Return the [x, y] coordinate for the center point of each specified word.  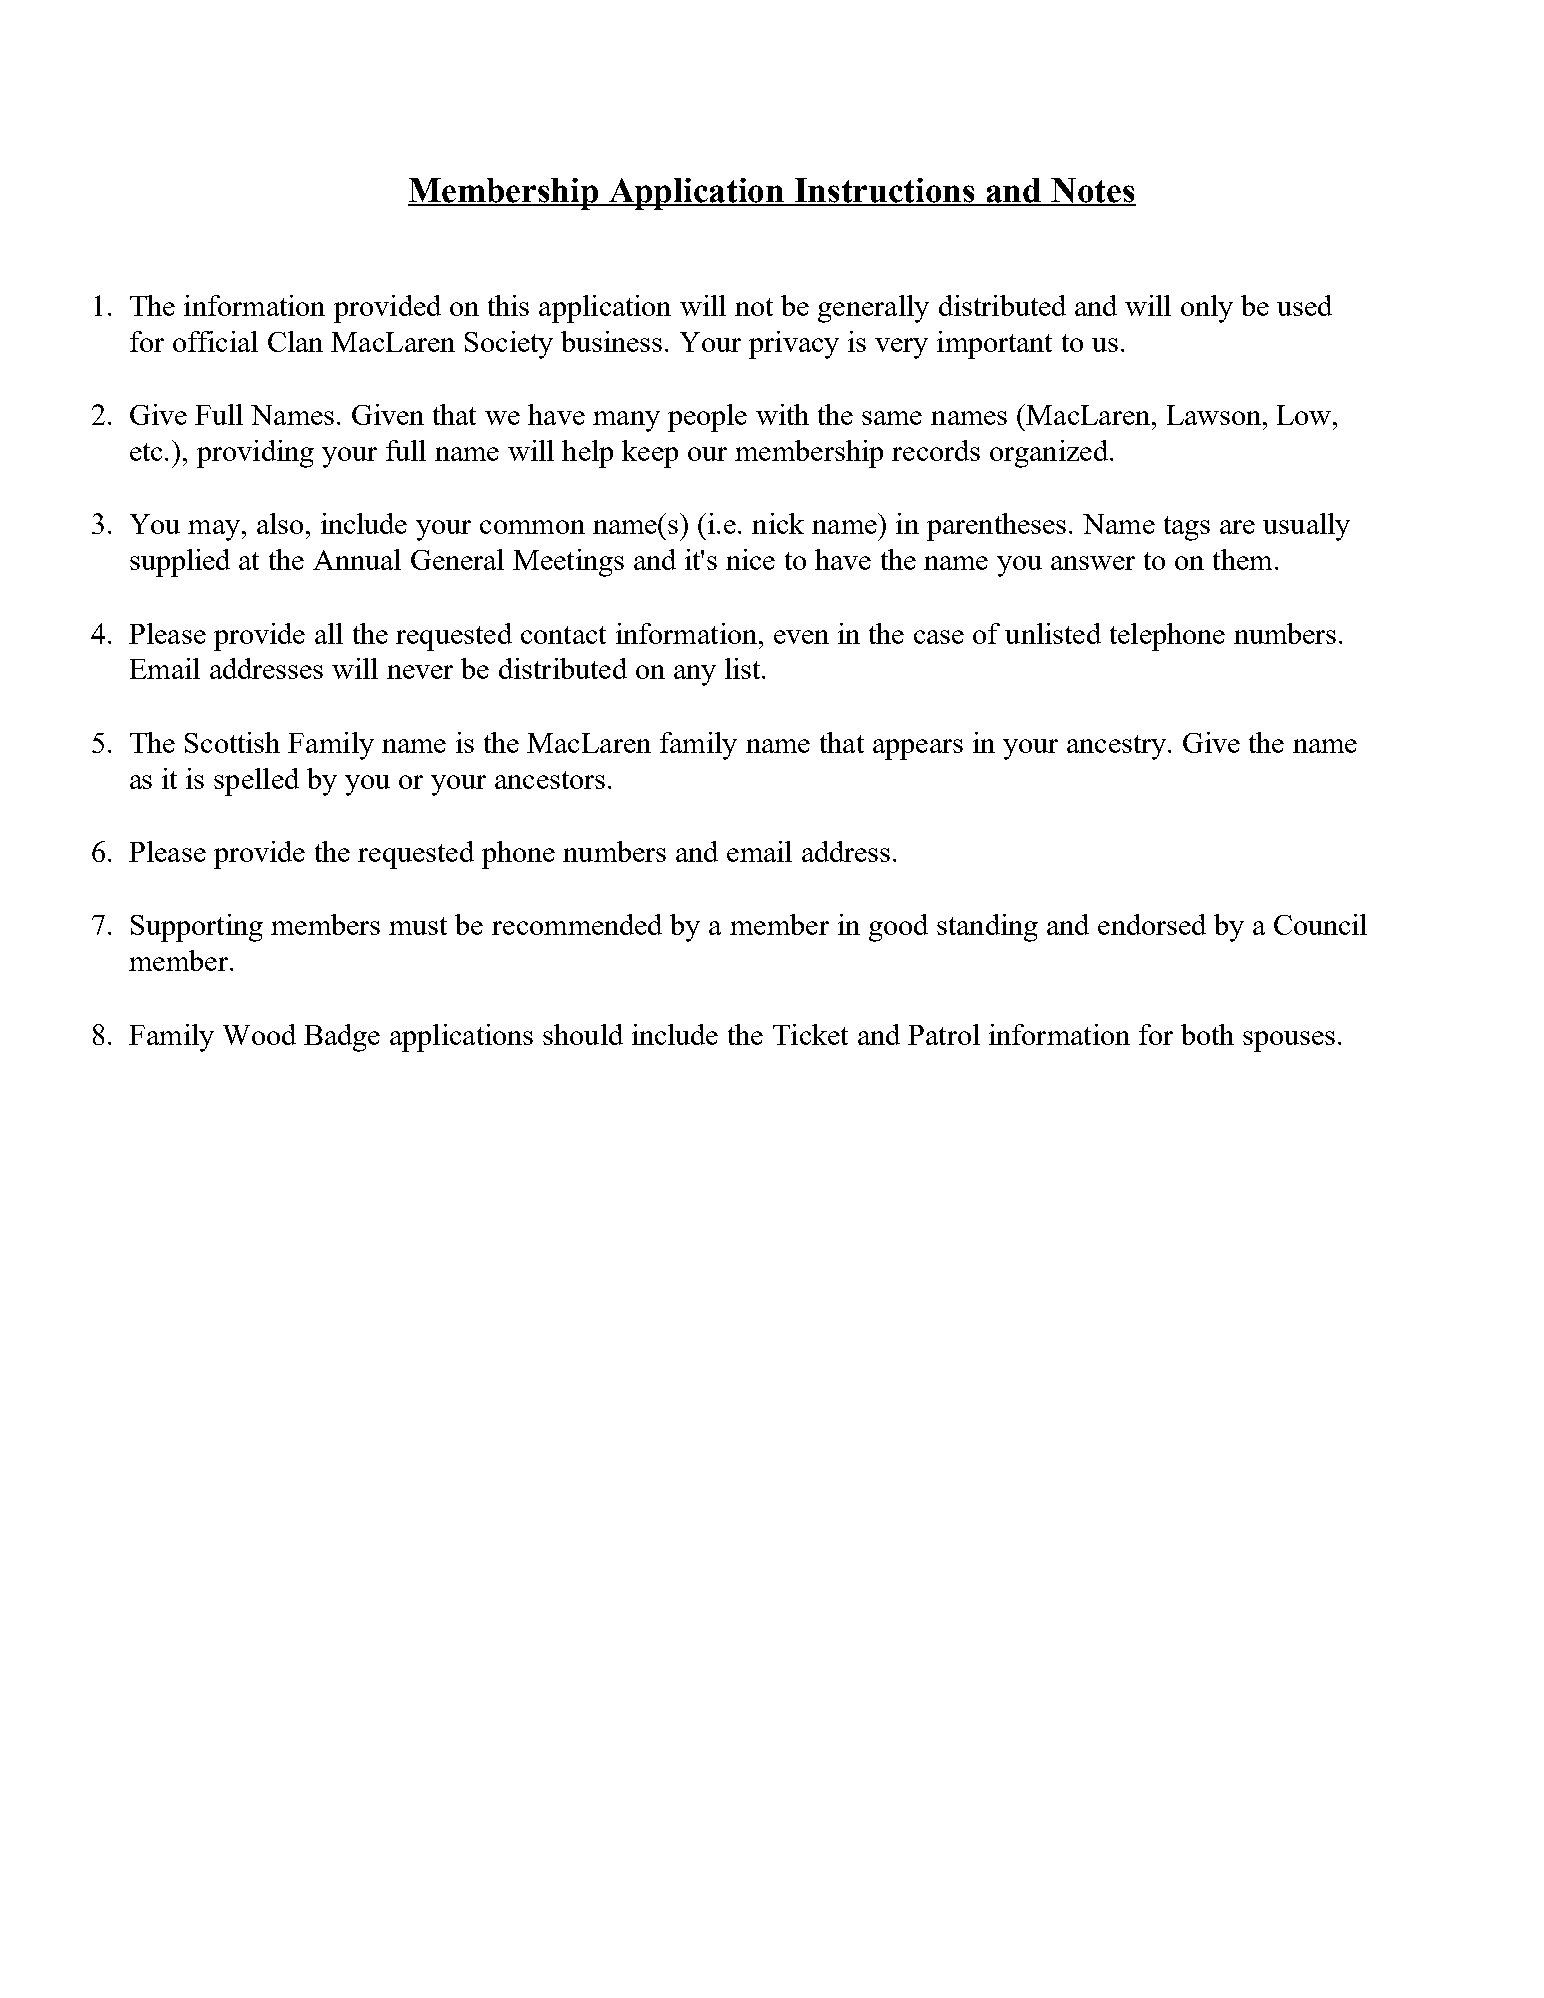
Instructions [885, 191]
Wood [259, 1034]
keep [650, 454]
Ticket [810, 1034]
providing [255, 454]
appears [918, 749]
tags [1187, 528]
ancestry [1118, 747]
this [508, 305]
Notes [1092, 191]
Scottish [232, 742]
